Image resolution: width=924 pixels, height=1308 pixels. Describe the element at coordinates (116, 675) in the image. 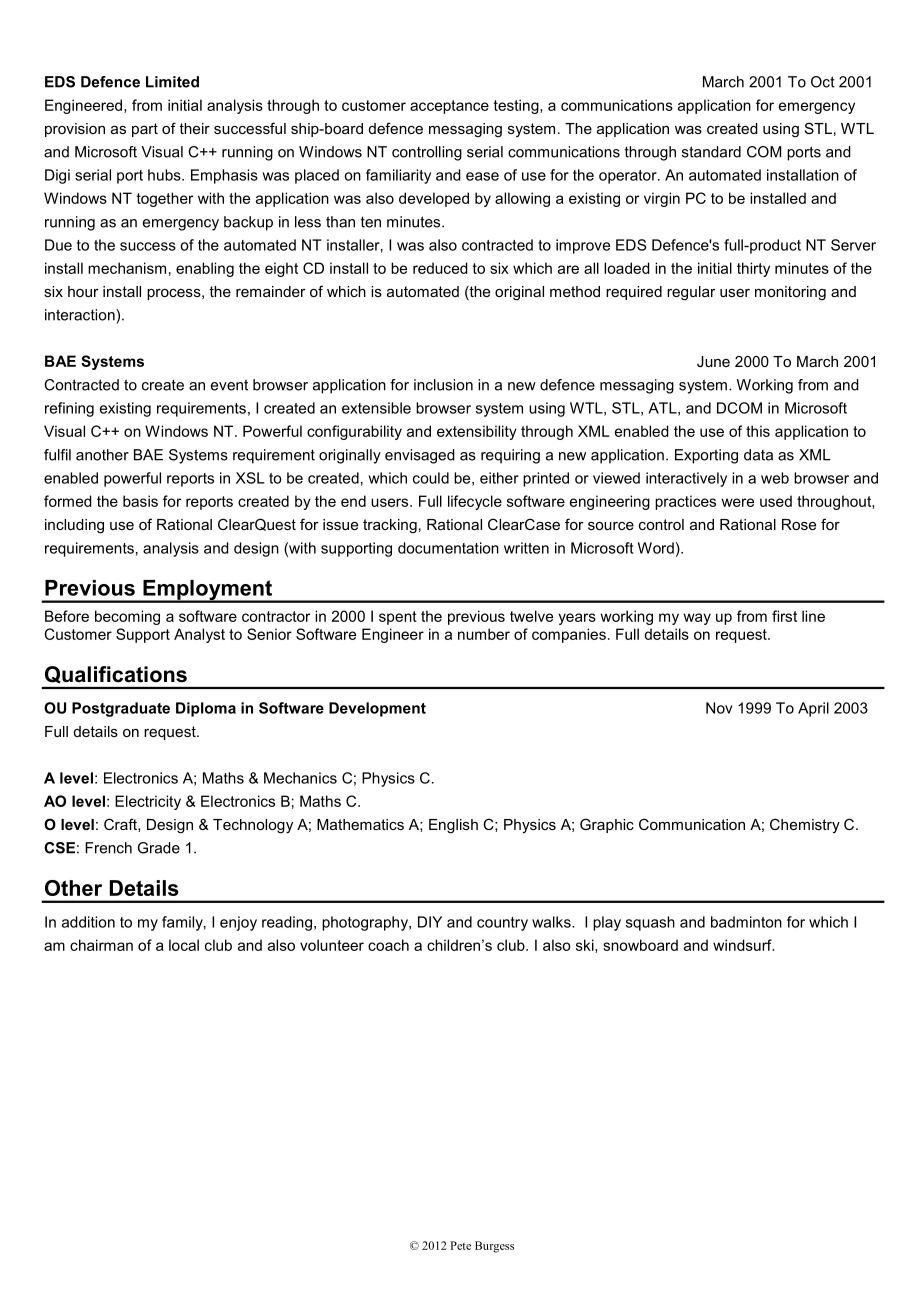

I see `Qualifications` at that location.
